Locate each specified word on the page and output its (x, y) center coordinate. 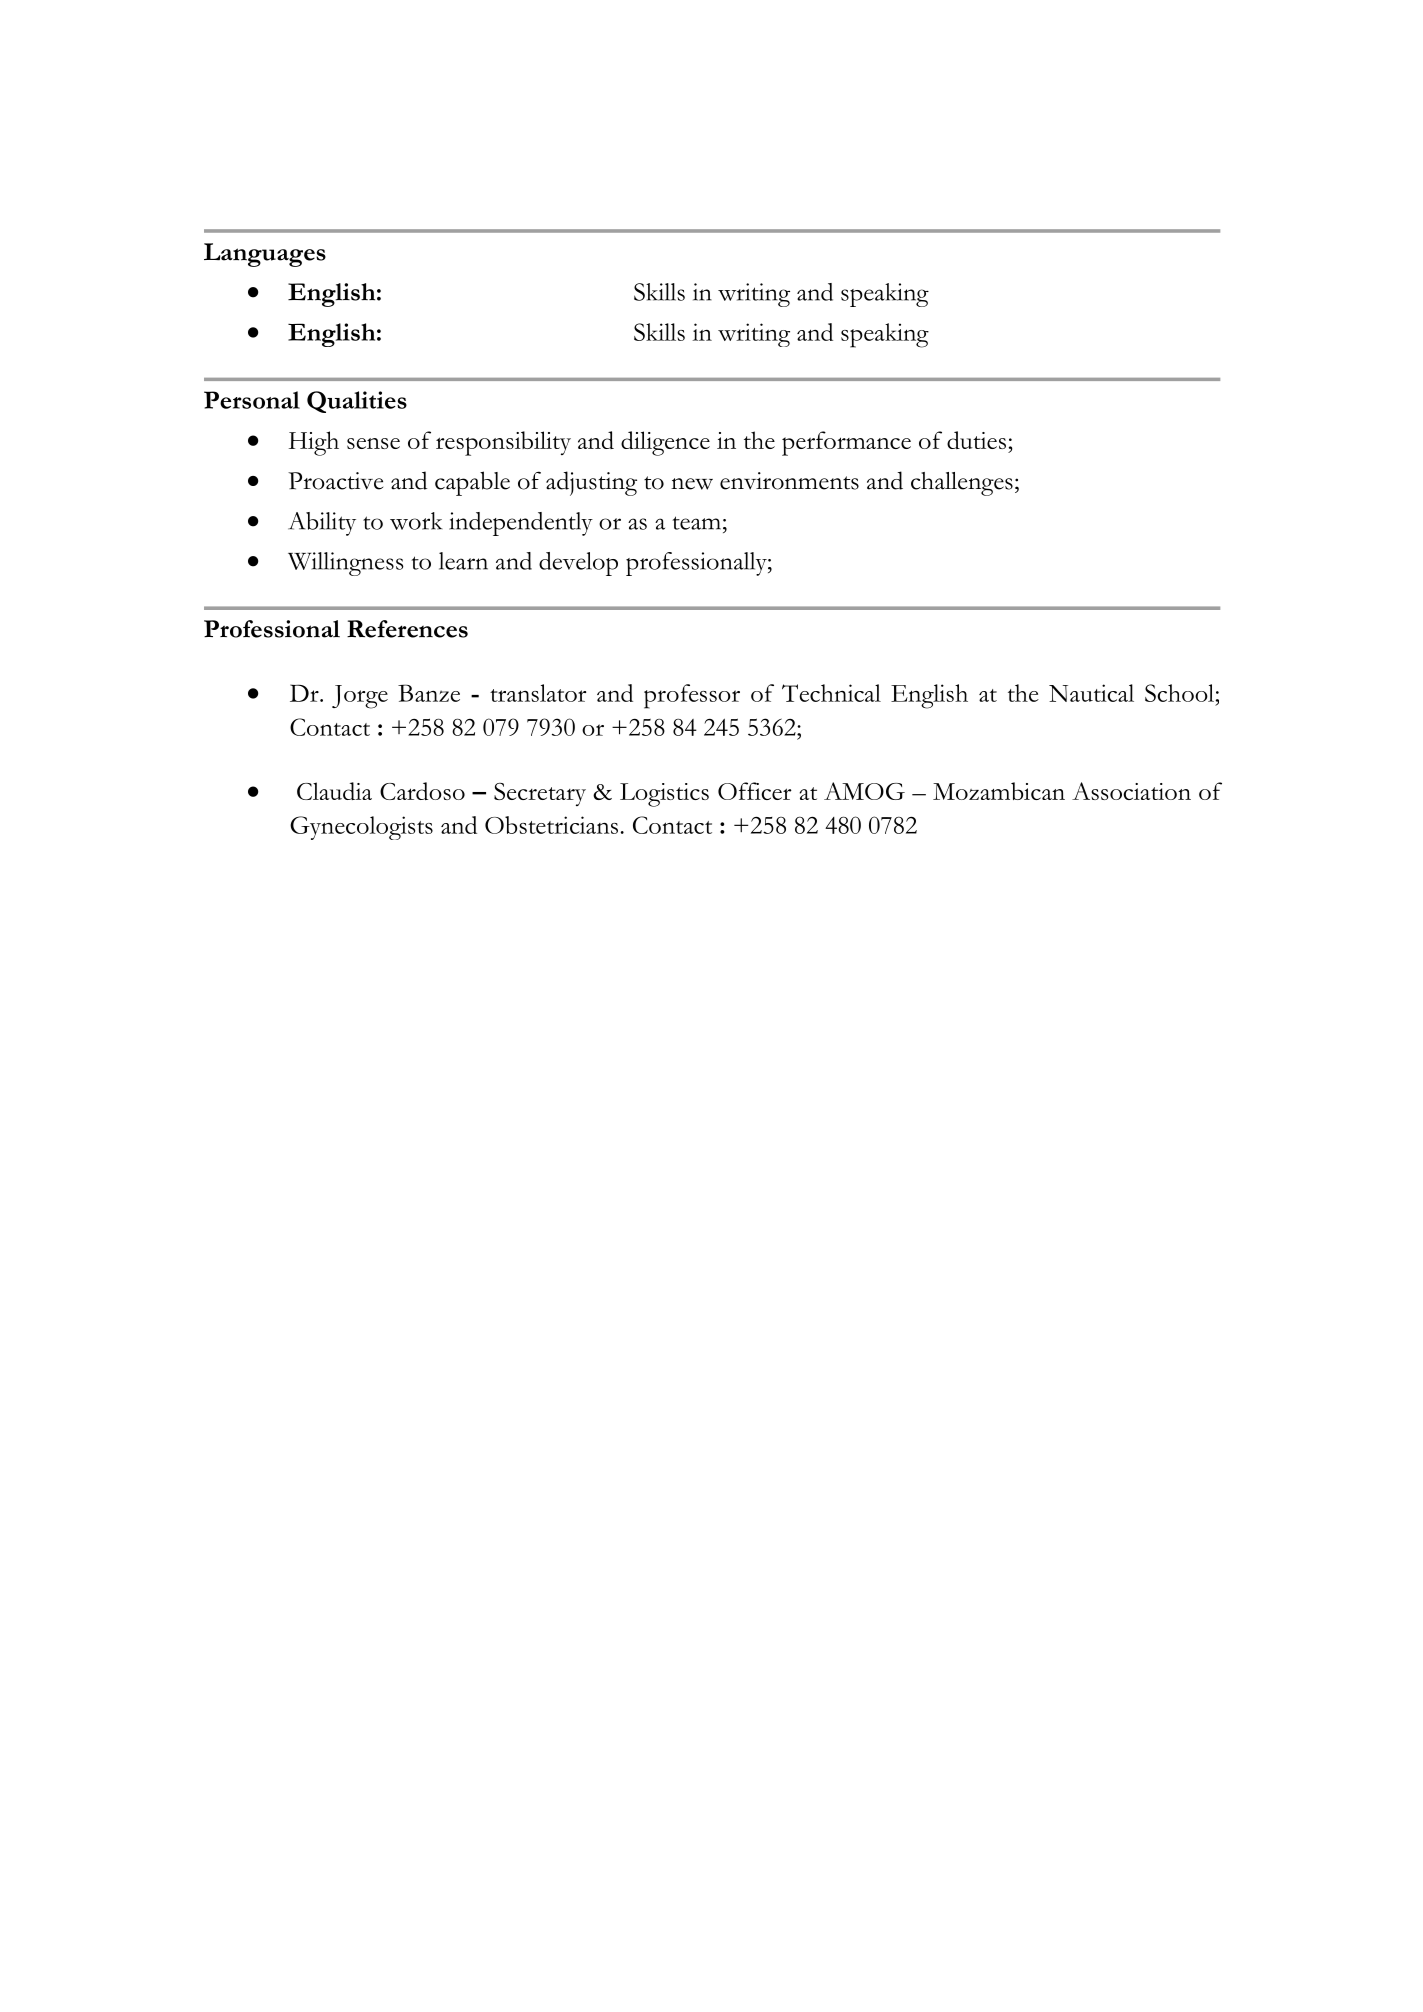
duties (976, 440)
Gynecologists (361, 828)
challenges (962, 484)
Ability (322, 524)
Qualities (357, 402)
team (696, 523)
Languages (265, 255)
